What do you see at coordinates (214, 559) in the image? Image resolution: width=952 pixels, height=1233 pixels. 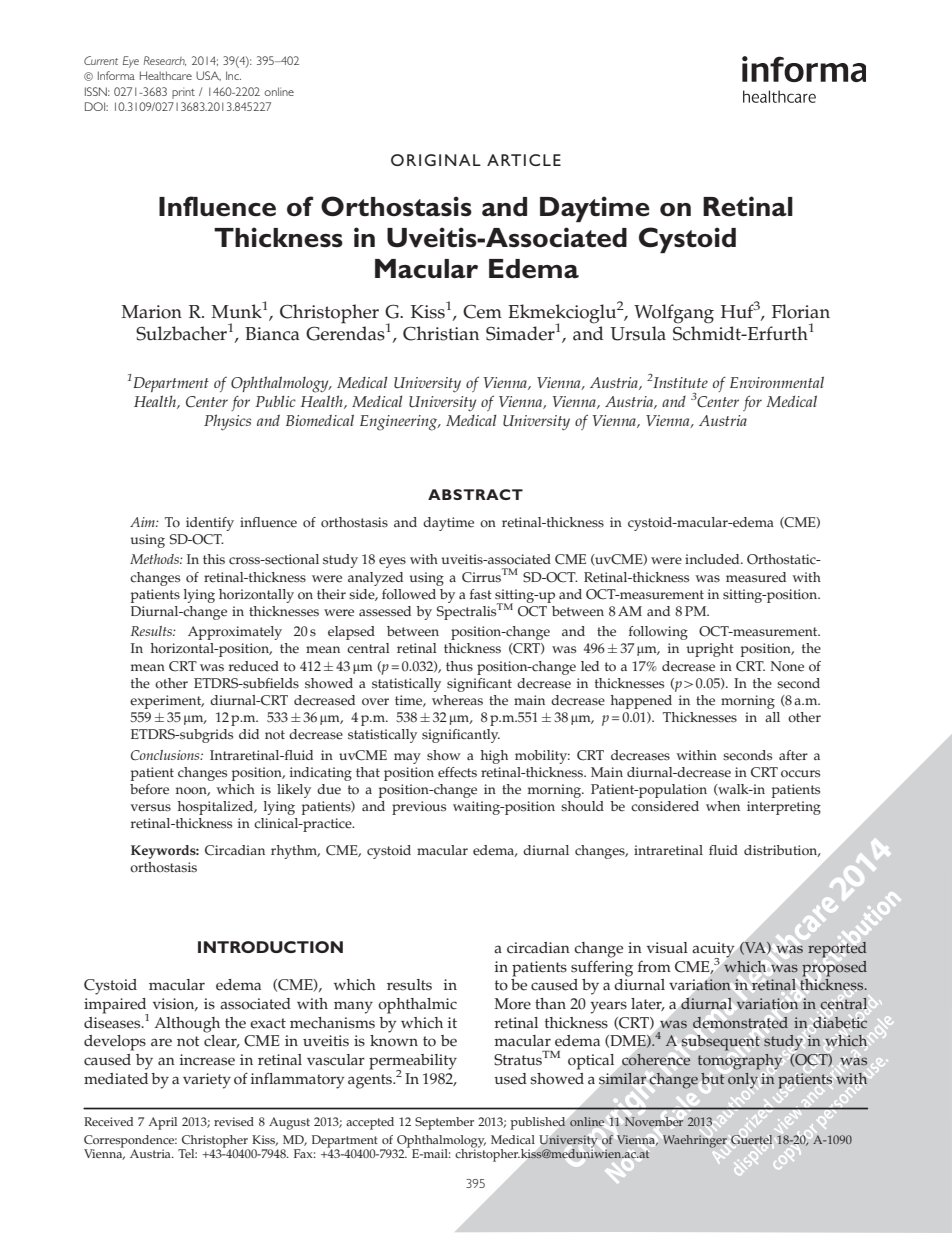 I see `this` at bounding box center [214, 559].
